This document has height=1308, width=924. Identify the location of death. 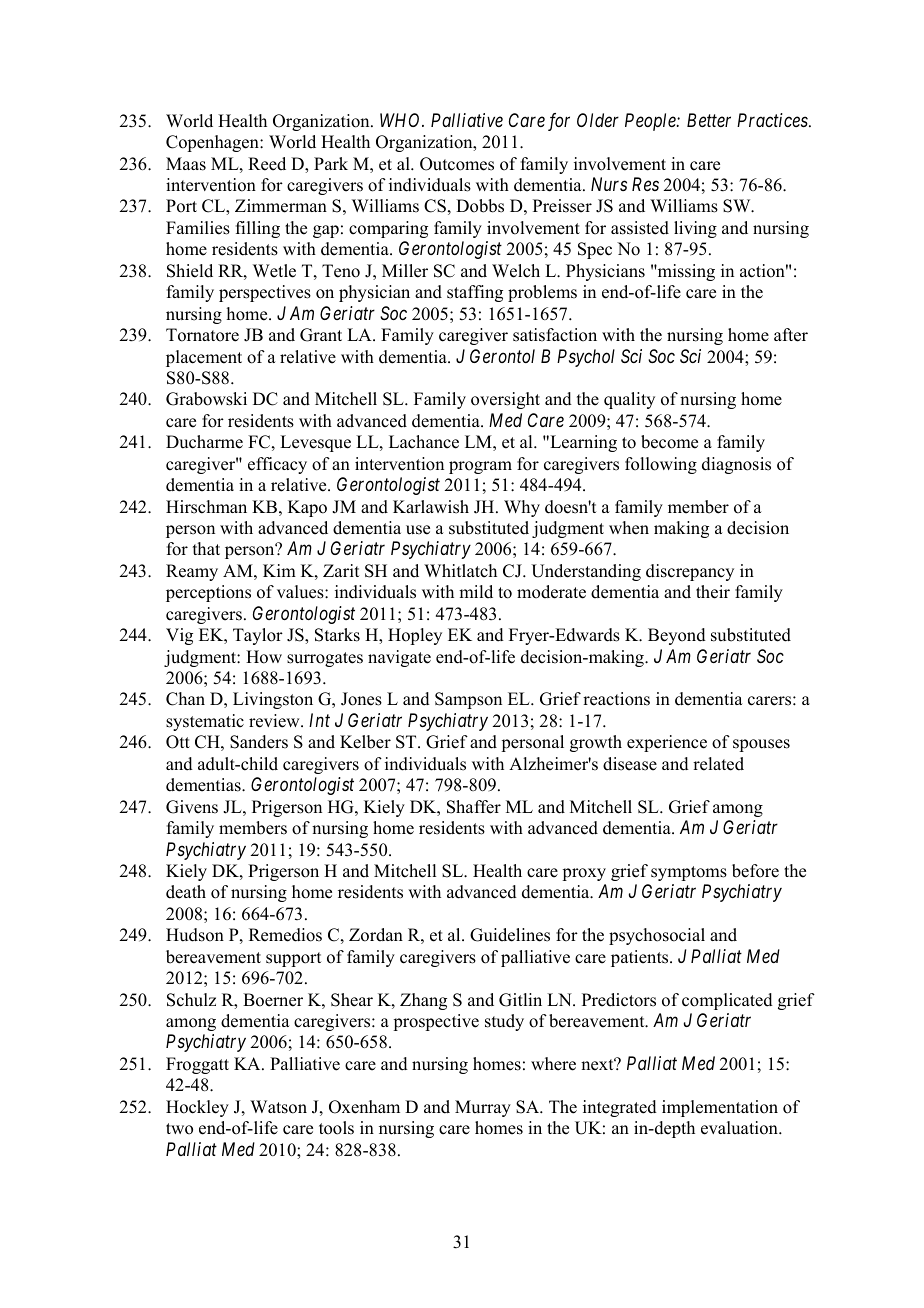
(186, 892).
